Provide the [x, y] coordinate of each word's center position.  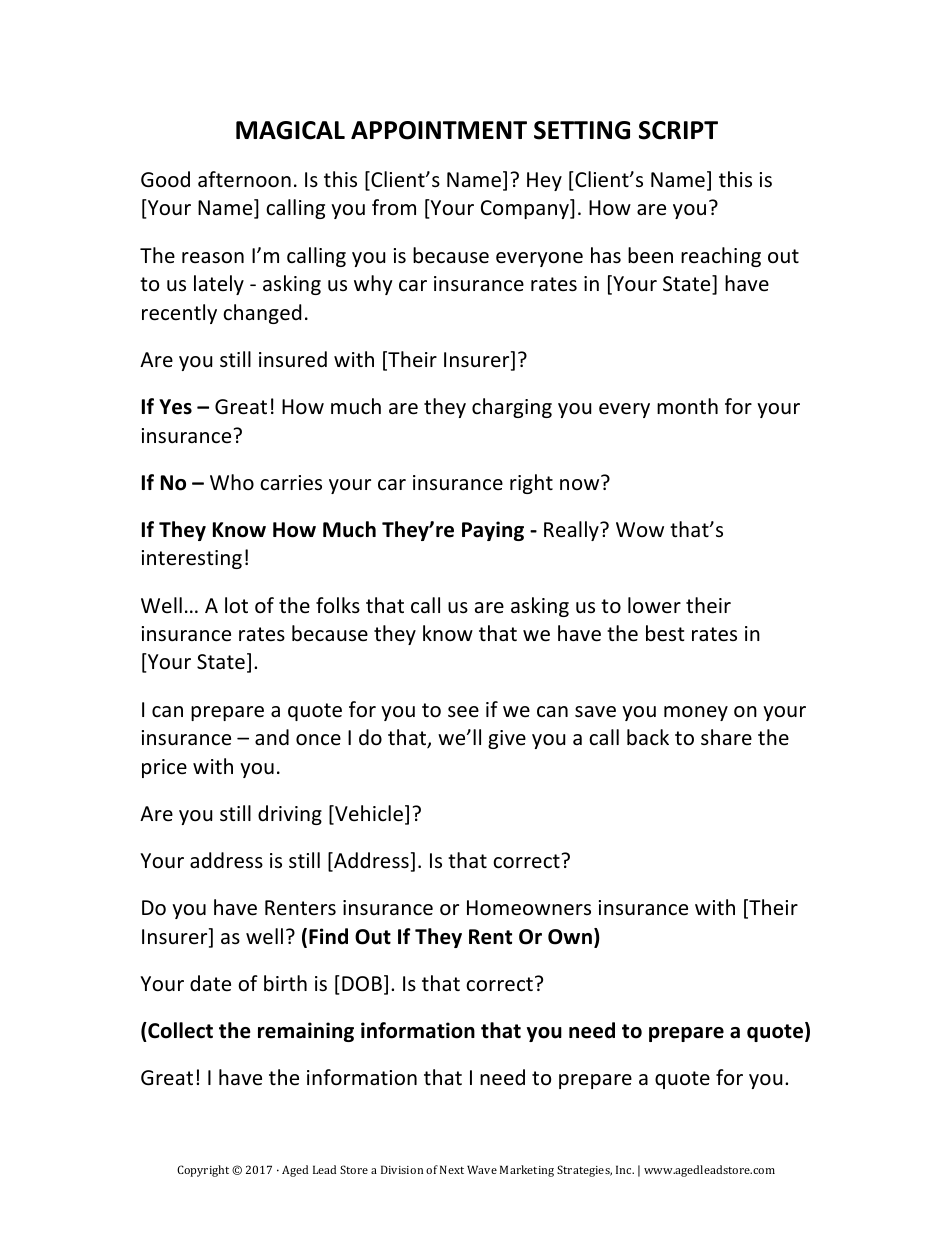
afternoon [244, 179]
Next [452, 1169]
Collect [179, 1030]
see [463, 712]
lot [236, 605]
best [665, 633]
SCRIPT [678, 130]
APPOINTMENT [439, 130]
